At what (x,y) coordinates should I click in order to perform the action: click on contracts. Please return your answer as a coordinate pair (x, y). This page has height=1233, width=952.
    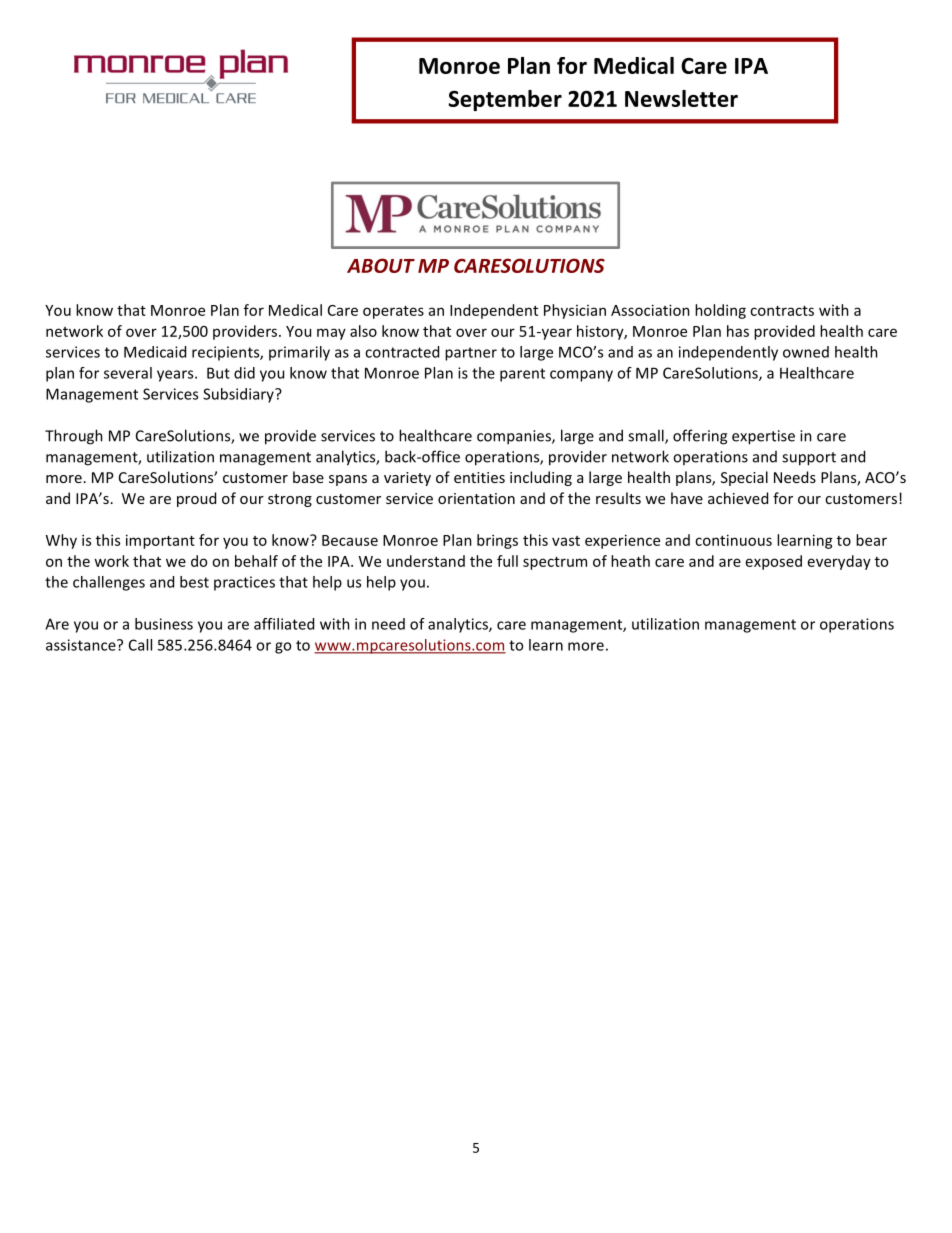
    Looking at the image, I should click on (782, 311).
